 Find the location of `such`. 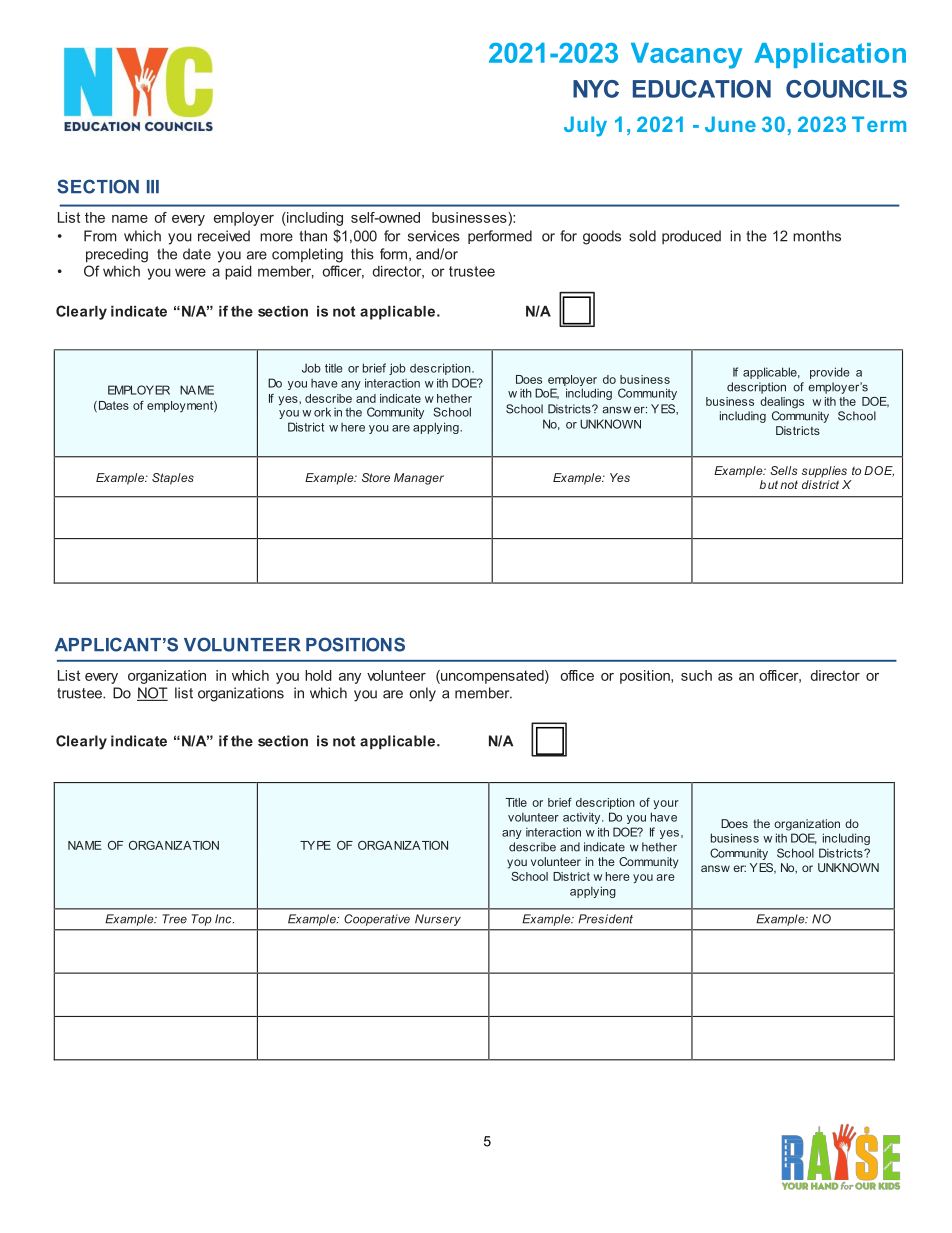

such is located at coordinates (696, 675).
